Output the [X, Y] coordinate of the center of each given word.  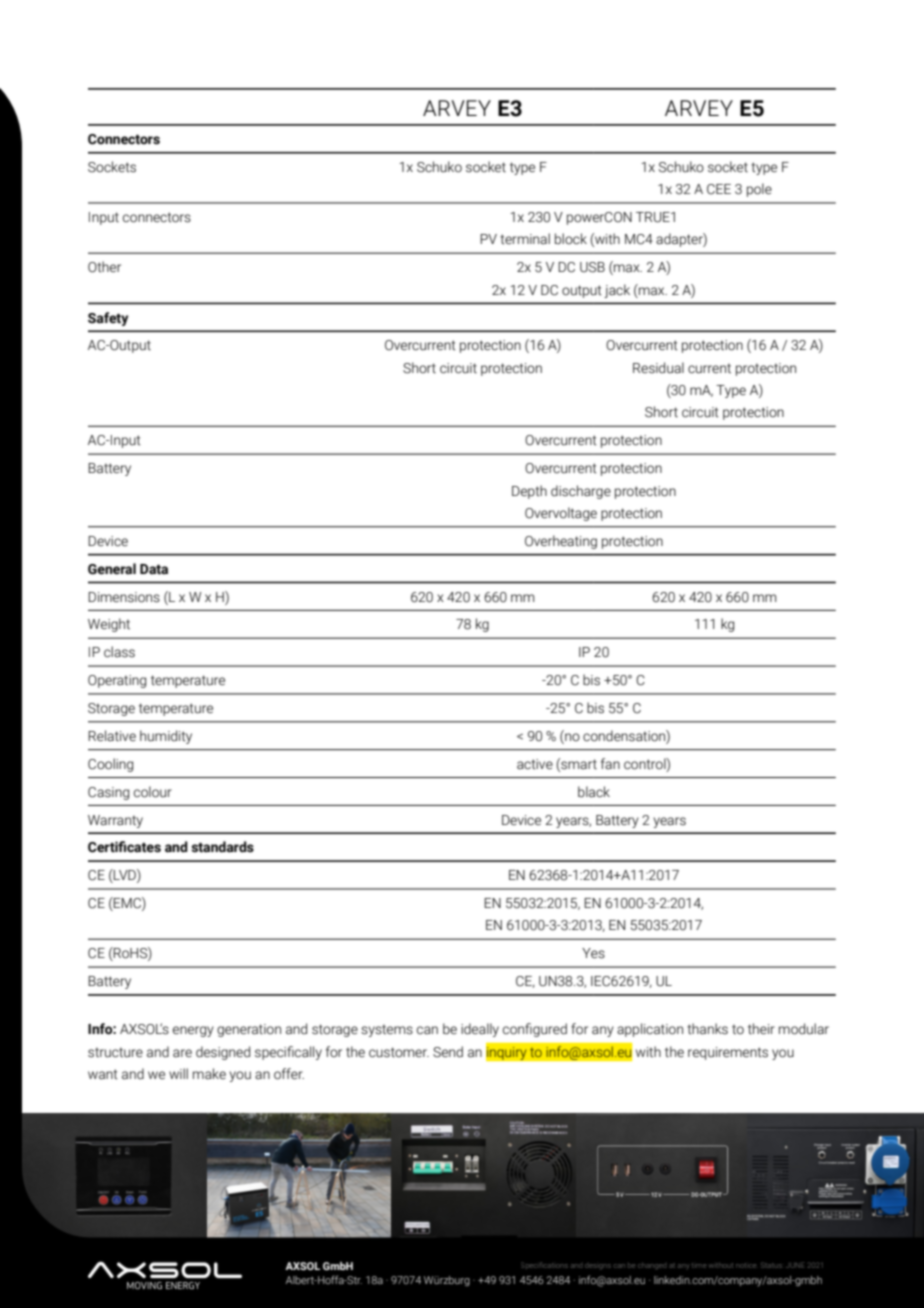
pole [759, 190]
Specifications [544, 1265]
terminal [525, 239]
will [178, 1073]
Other [104, 267]
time [699, 1265]
